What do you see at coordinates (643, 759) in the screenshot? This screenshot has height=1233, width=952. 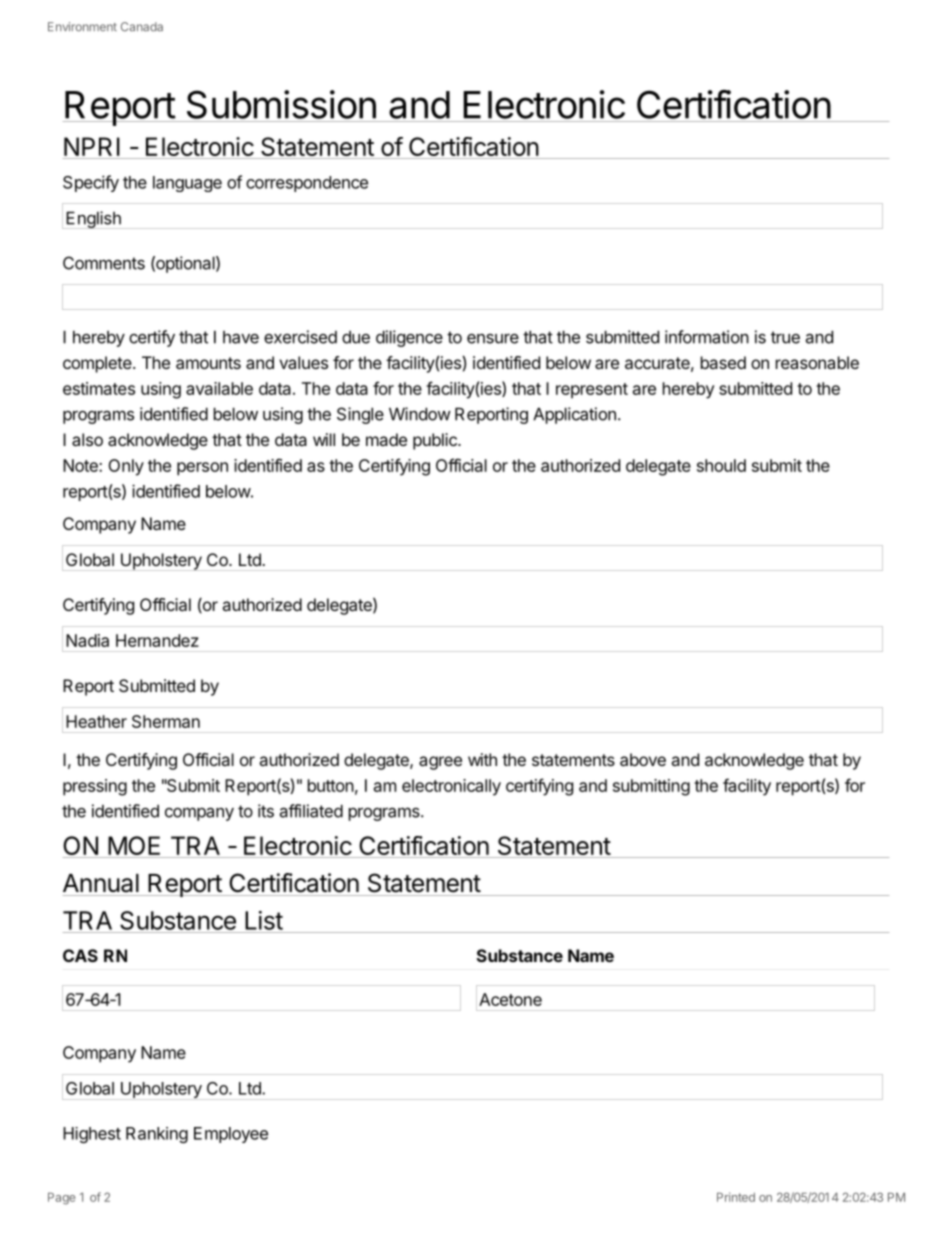 I see `above` at bounding box center [643, 759].
